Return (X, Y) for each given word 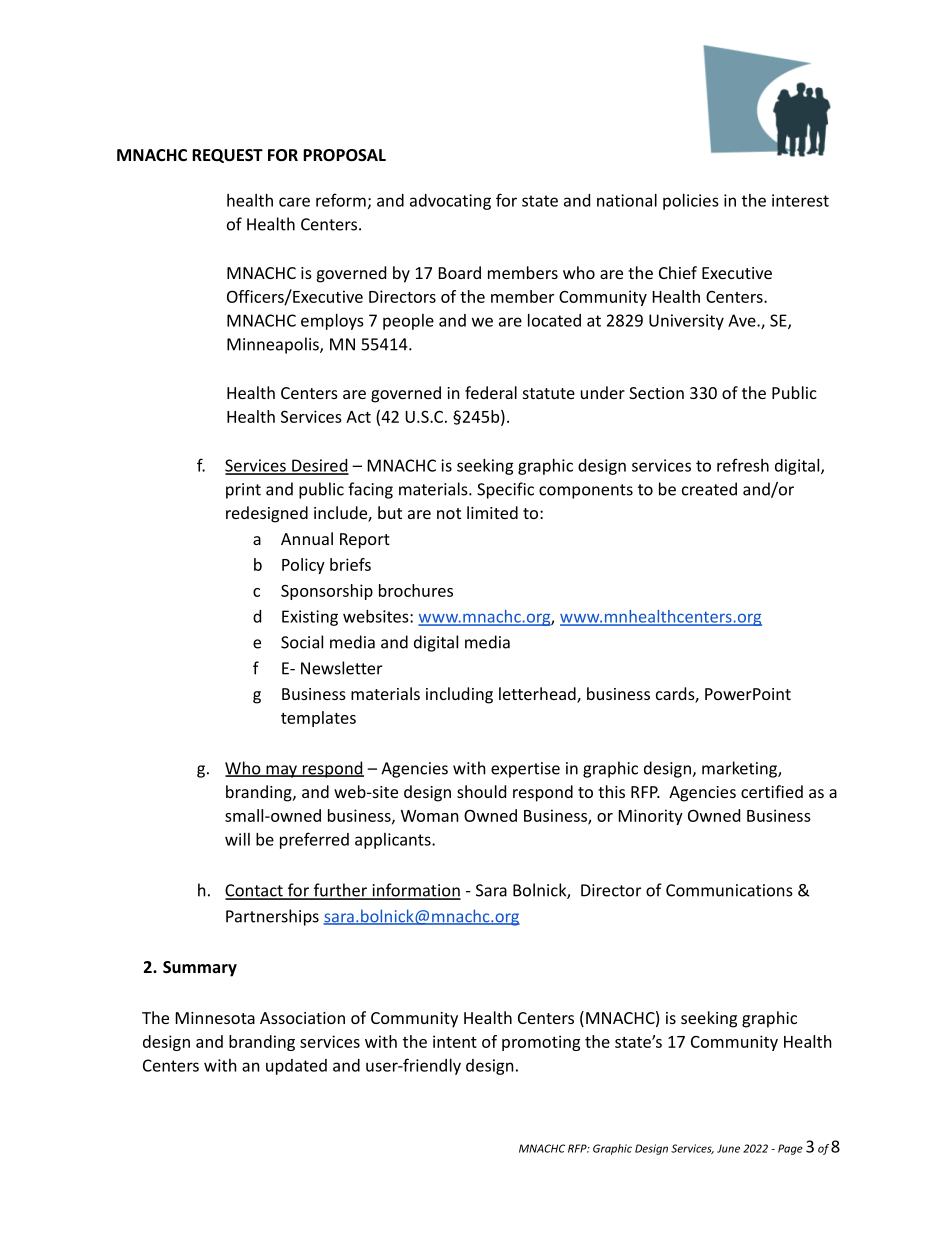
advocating (450, 202)
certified (772, 791)
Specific (505, 490)
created (709, 489)
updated (296, 1067)
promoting (541, 1043)
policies (691, 202)
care (294, 202)
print (243, 491)
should (481, 791)
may (281, 771)
